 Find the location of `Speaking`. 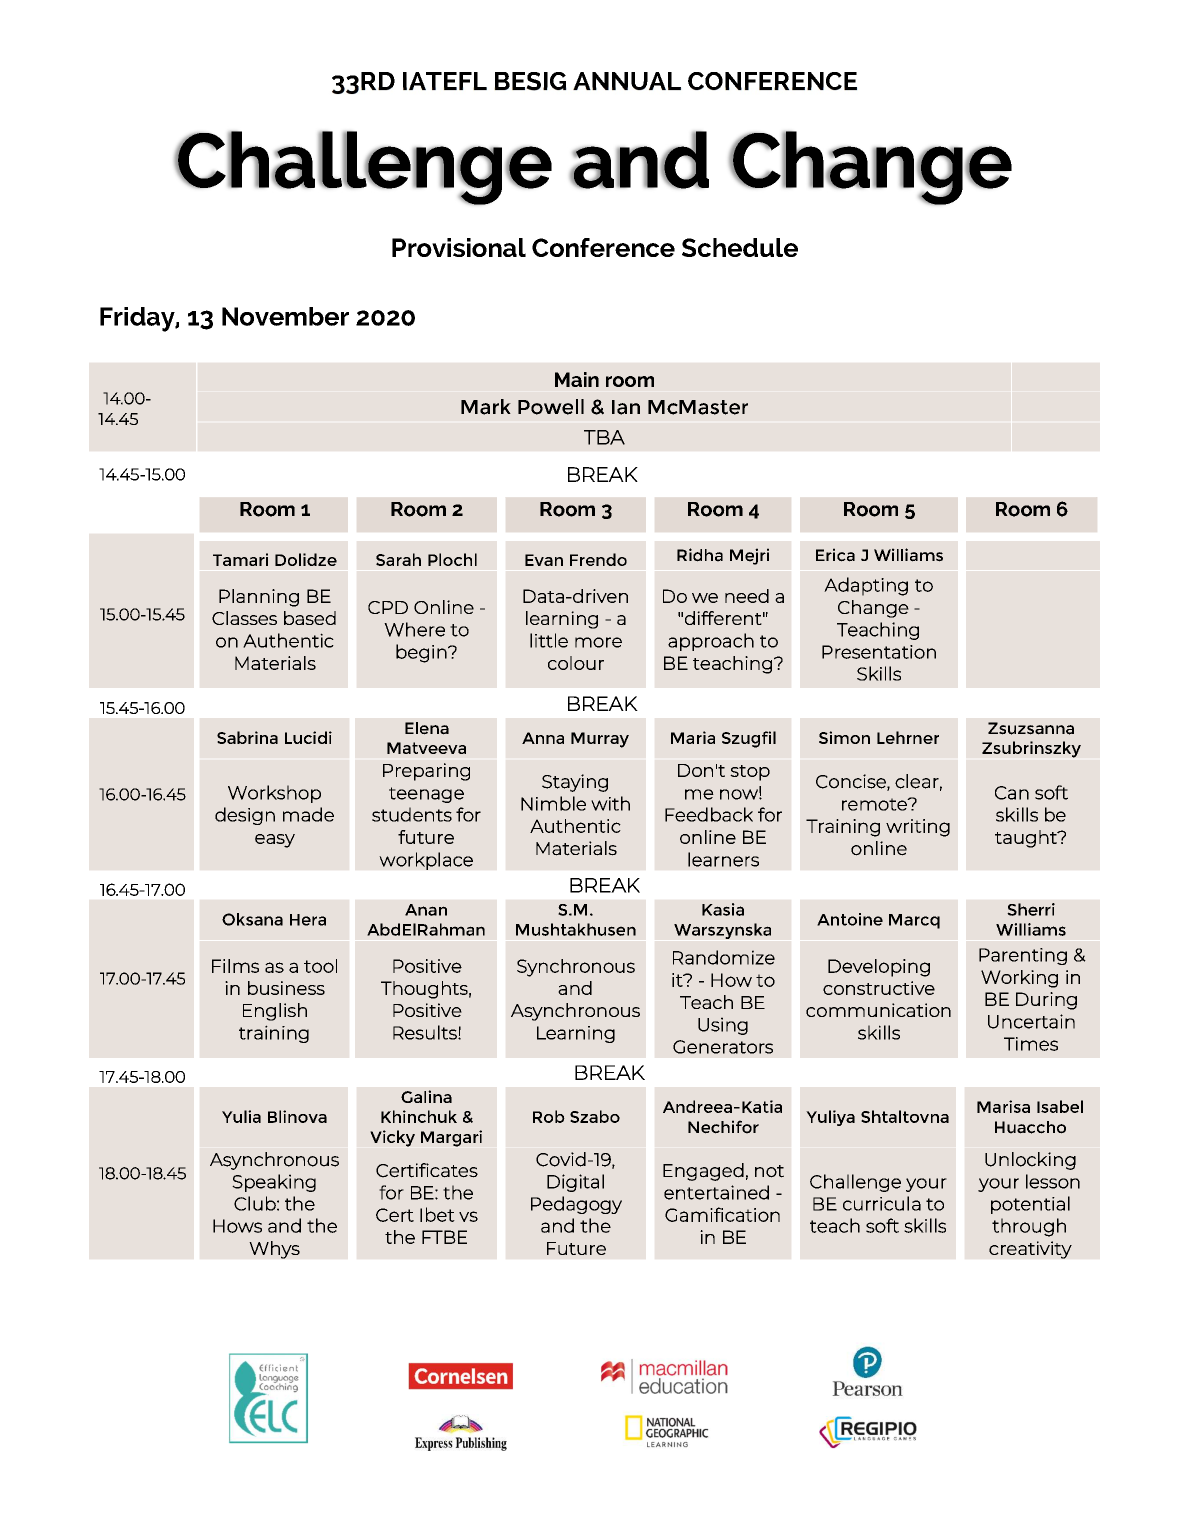

Speaking is located at coordinates (274, 1183).
